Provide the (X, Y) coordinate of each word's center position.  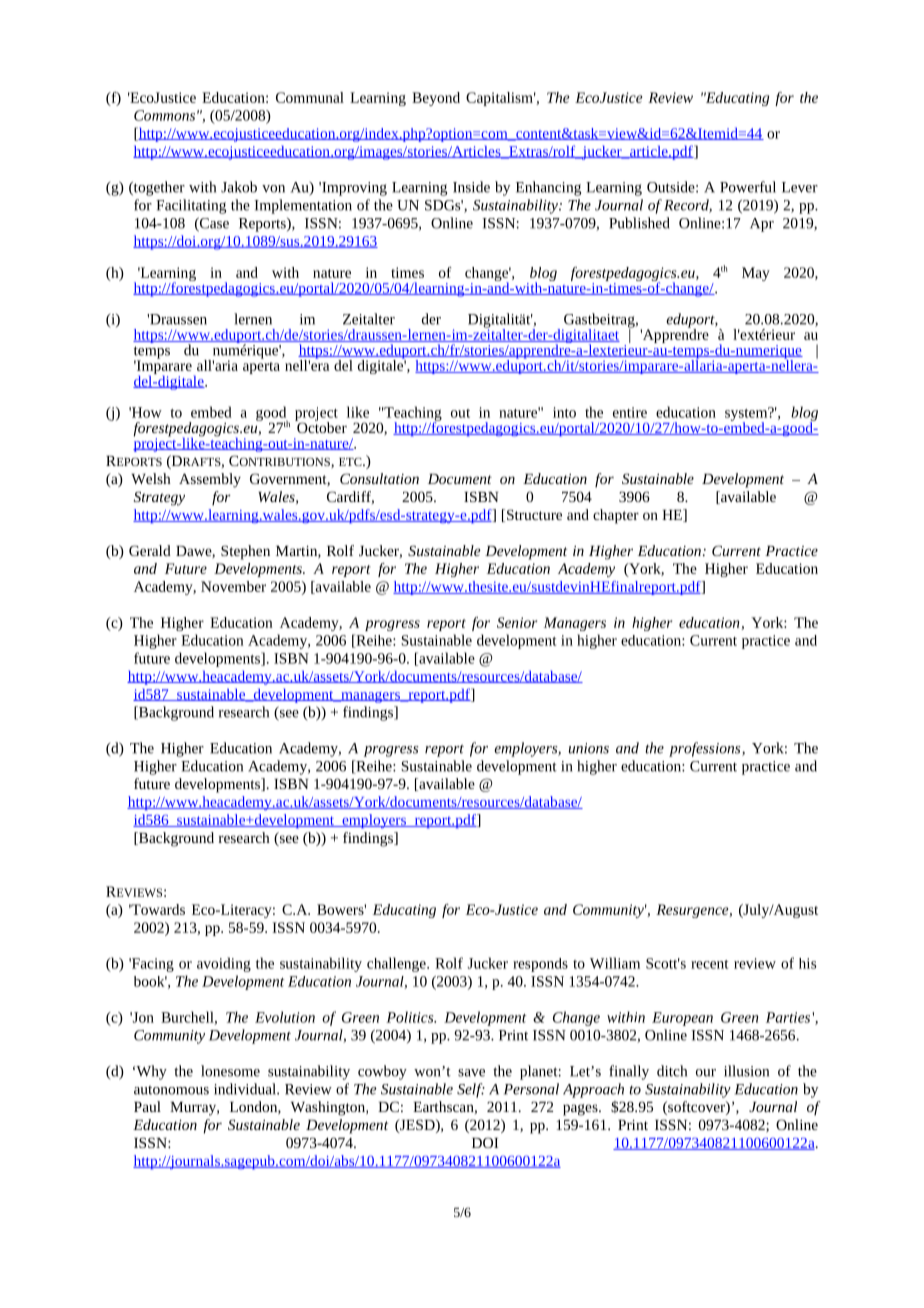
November (233, 586)
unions (589, 748)
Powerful (748, 187)
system (747, 415)
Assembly (210, 480)
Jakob (239, 187)
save (471, 1073)
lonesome (230, 1071)
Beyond (436, 99)
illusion (746, 1071)
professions (706, 749)
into (564, 412)
